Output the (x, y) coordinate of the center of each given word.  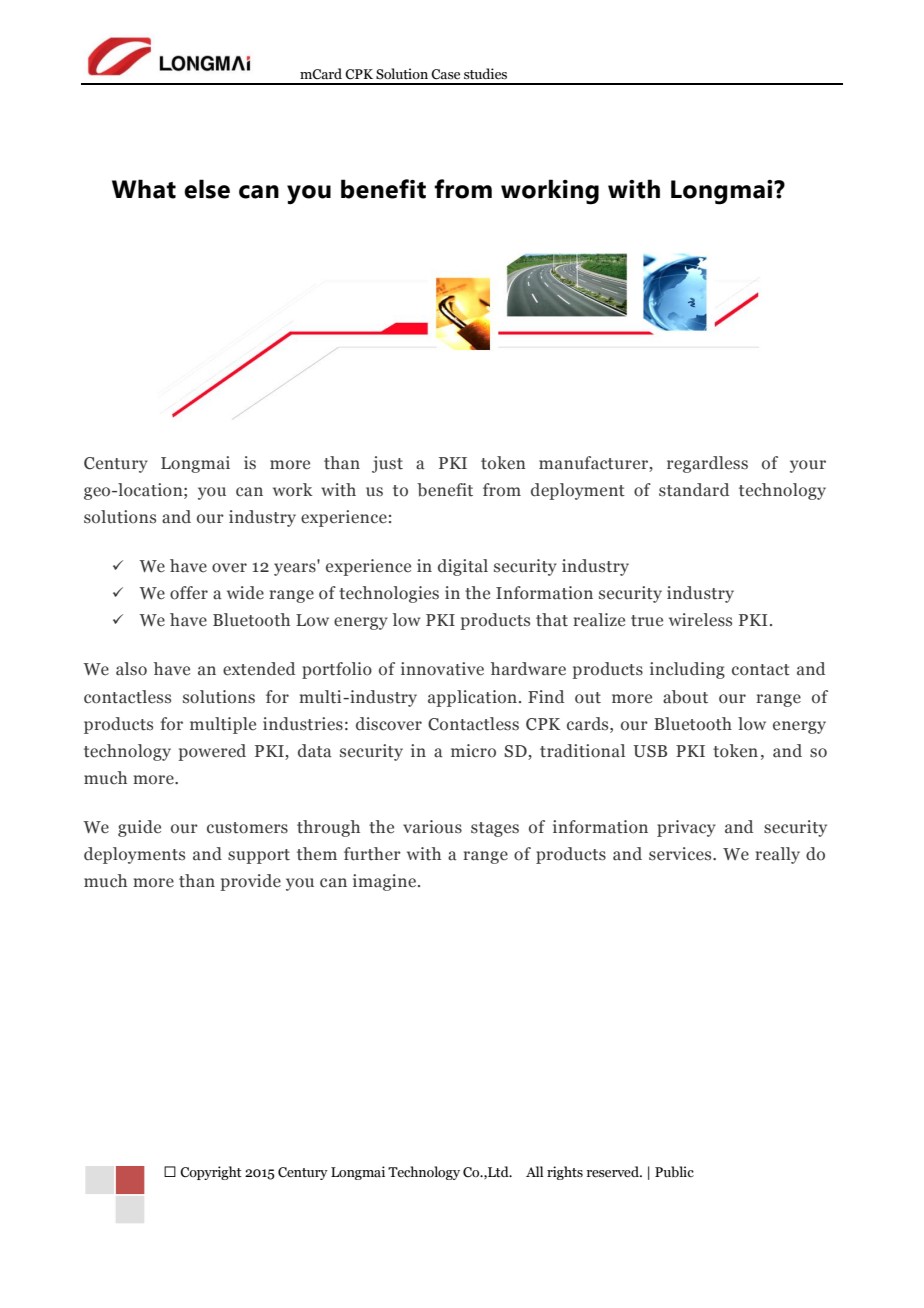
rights (565, 1173)
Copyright (211, 1173)
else (207, 189)
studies (485, 74)
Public (674, 1172)
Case (445, 74)
